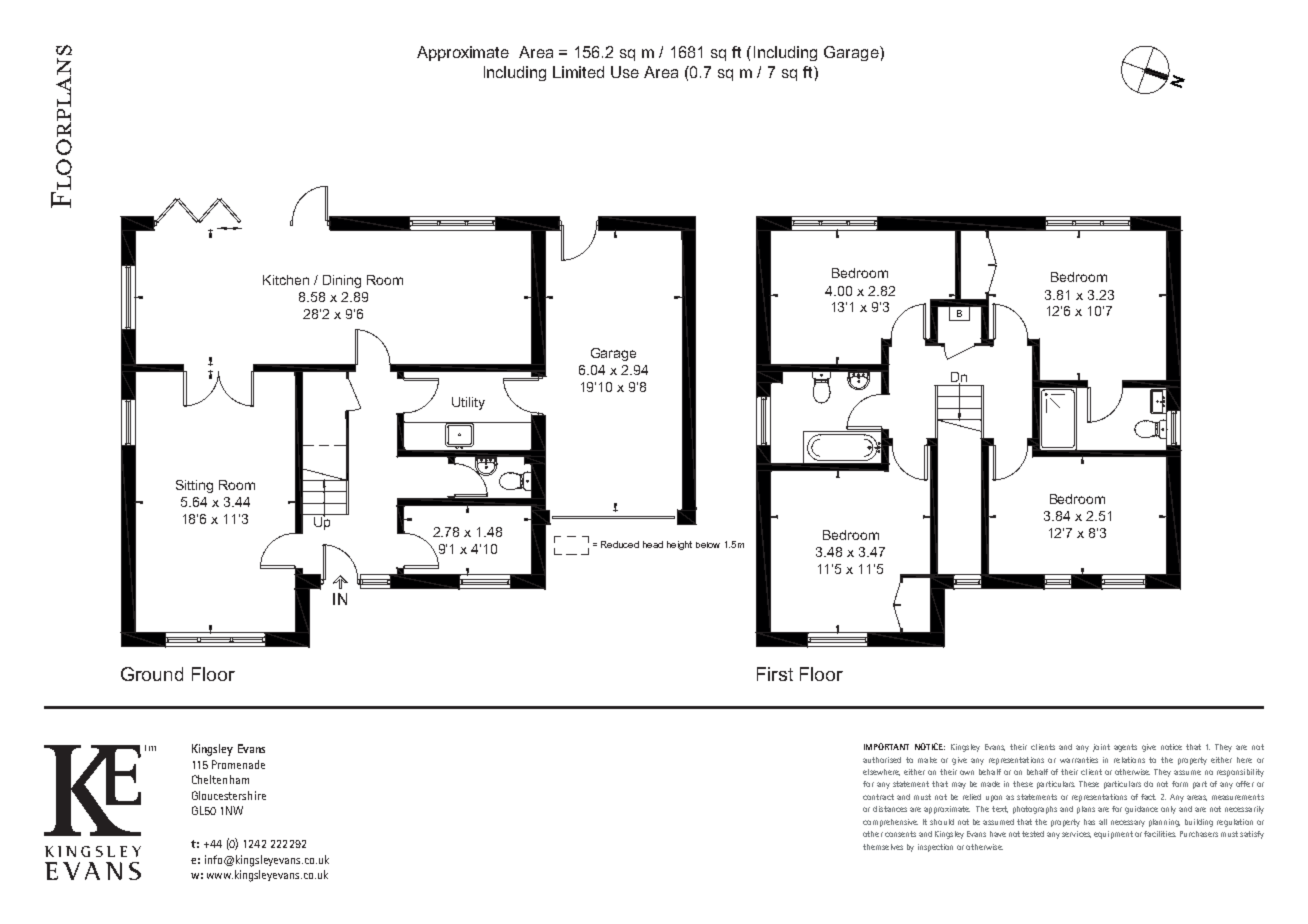  I want to click on below, so click(708, 545).
